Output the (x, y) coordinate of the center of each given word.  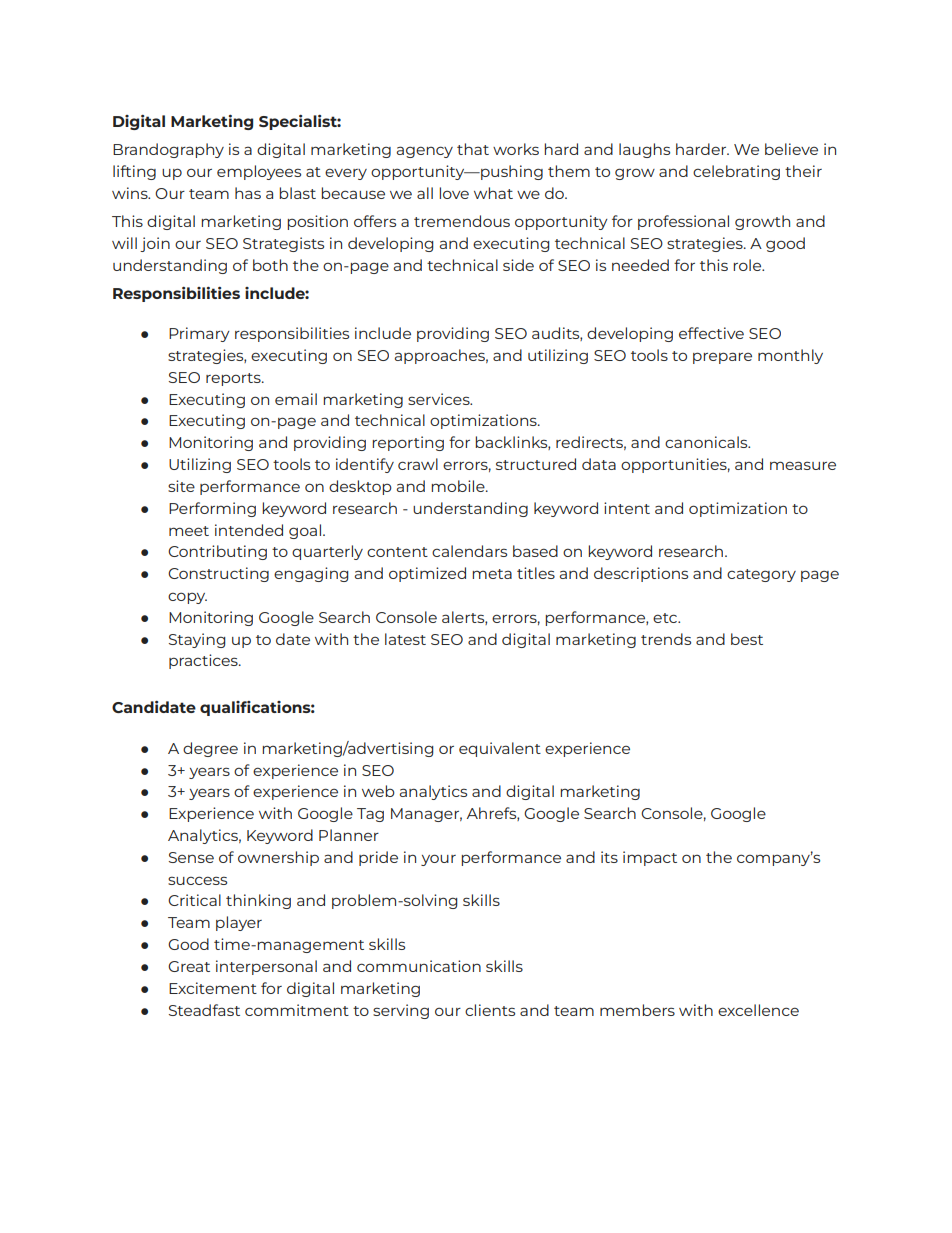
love (454, 193)
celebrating (736, 172)
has (248, 193)
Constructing (218, 574)
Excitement (213, 988)
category (761, 575)
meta (492, 574)
